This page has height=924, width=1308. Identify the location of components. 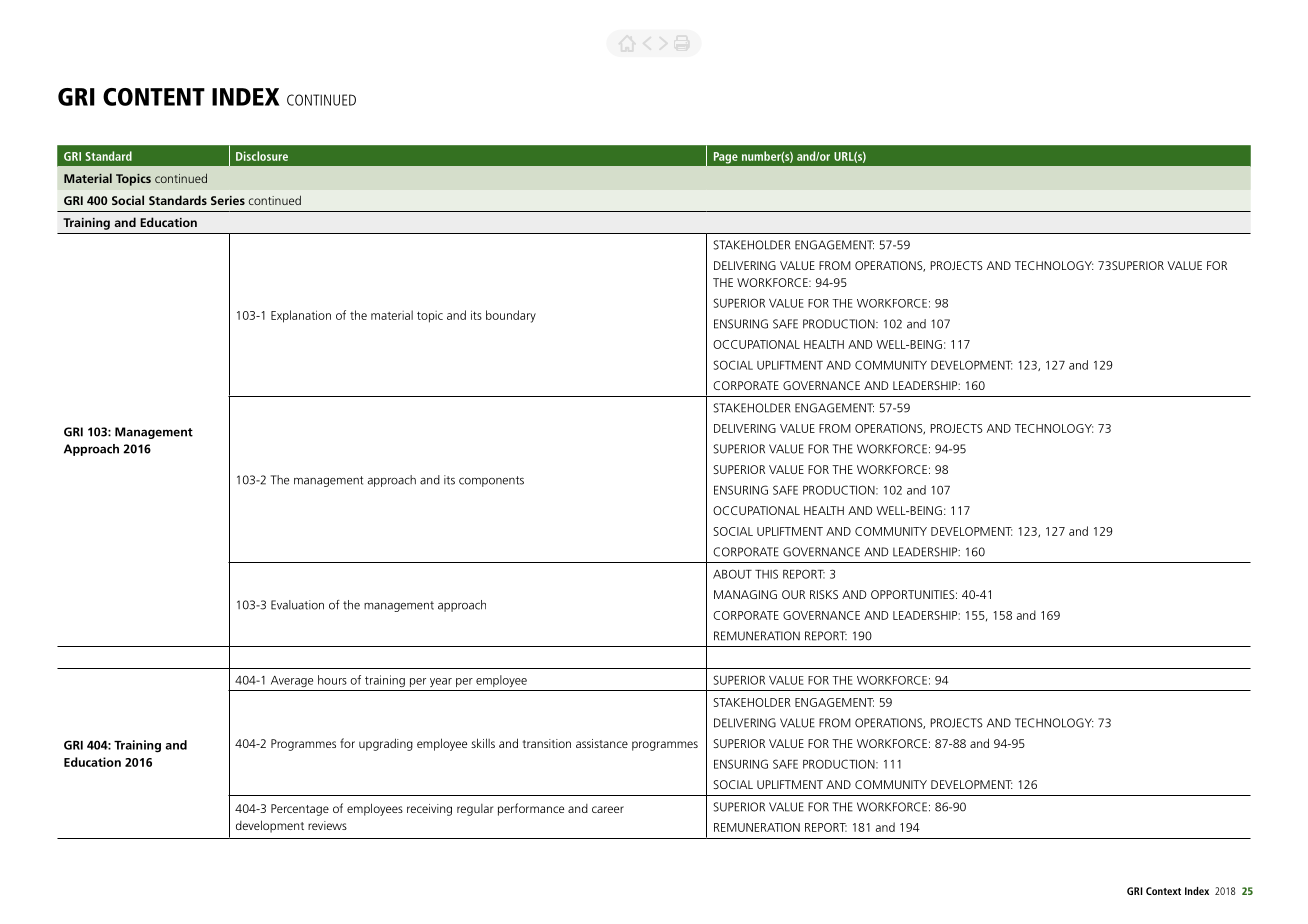
(491, 481).
